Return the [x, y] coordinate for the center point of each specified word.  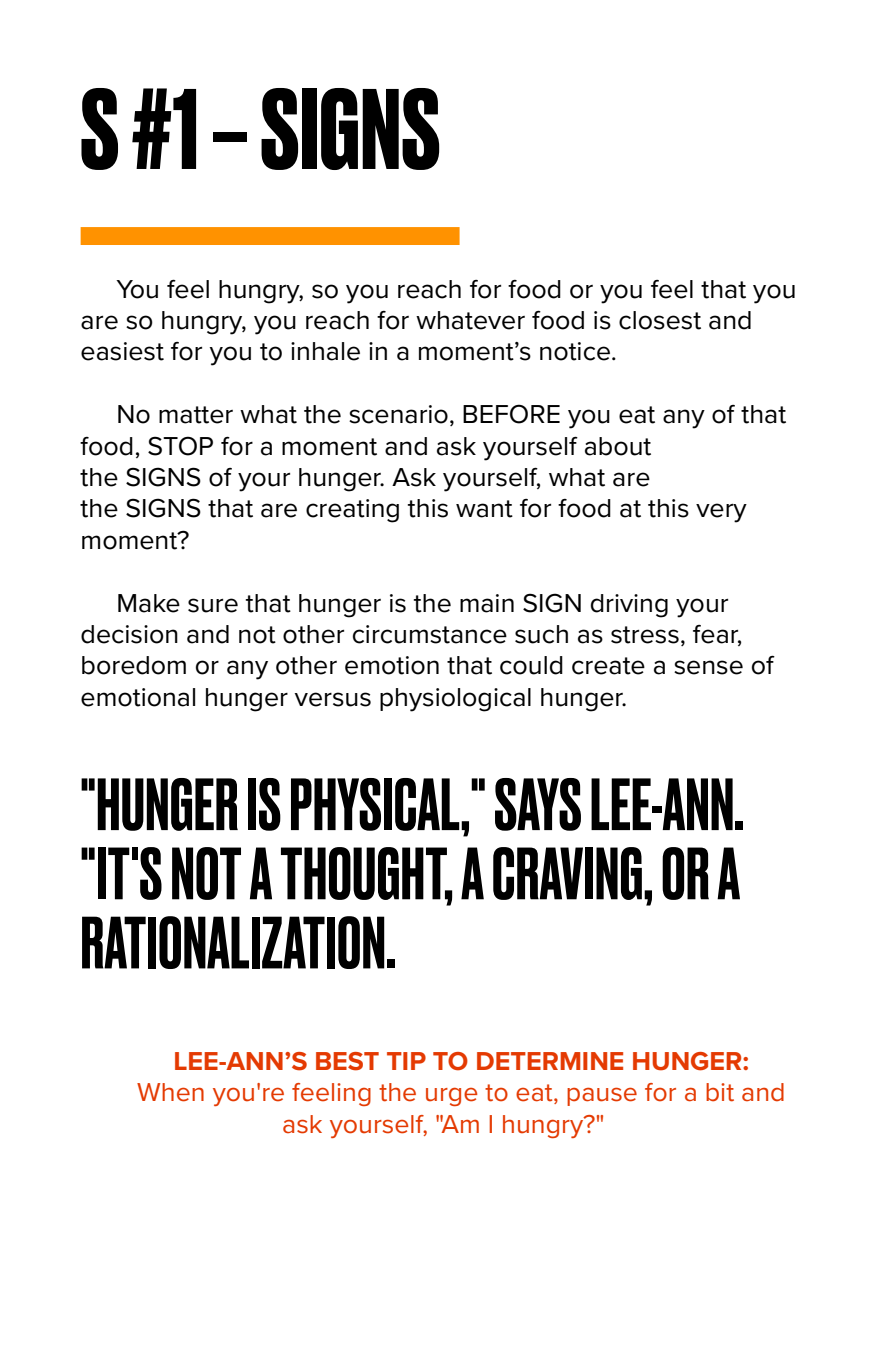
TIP [406, 1061]
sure [213, 605]
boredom [134, 665]
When [170, 1092]
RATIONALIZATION [233, 942]
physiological [455, 700]
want [484, 509]
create [608, 666]
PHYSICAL [376, 804]
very [721, 513]
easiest [122, 351]
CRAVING [567, 873]
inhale [325, 351]
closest [660, 320]
